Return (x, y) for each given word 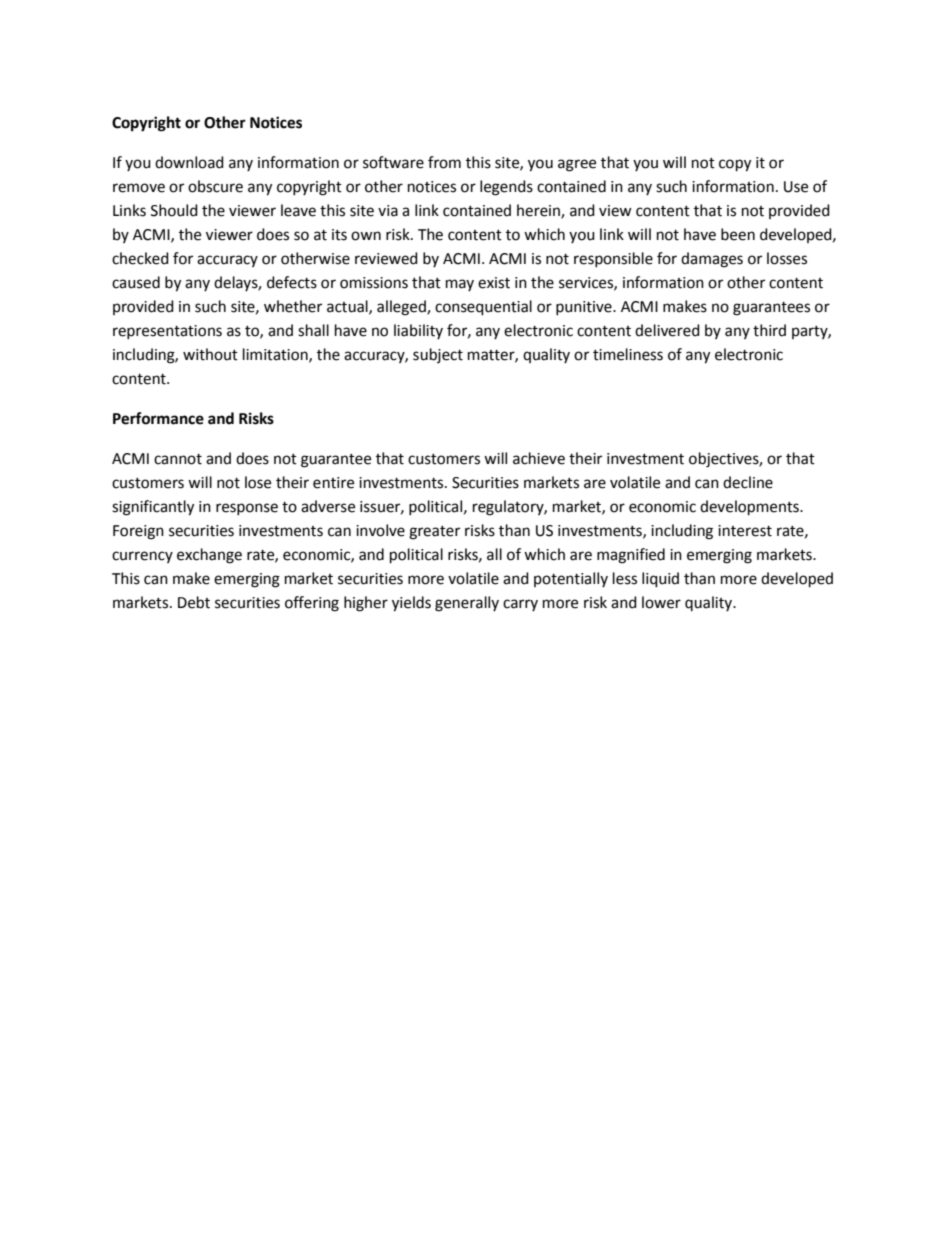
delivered (667, 330)
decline (748, 482)
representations (167, 332)
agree (577, 165)
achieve (539, 458)
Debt (194, 602)
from (444, 162)
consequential (483, 308)
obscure (215, 186)
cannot (178, 459)
